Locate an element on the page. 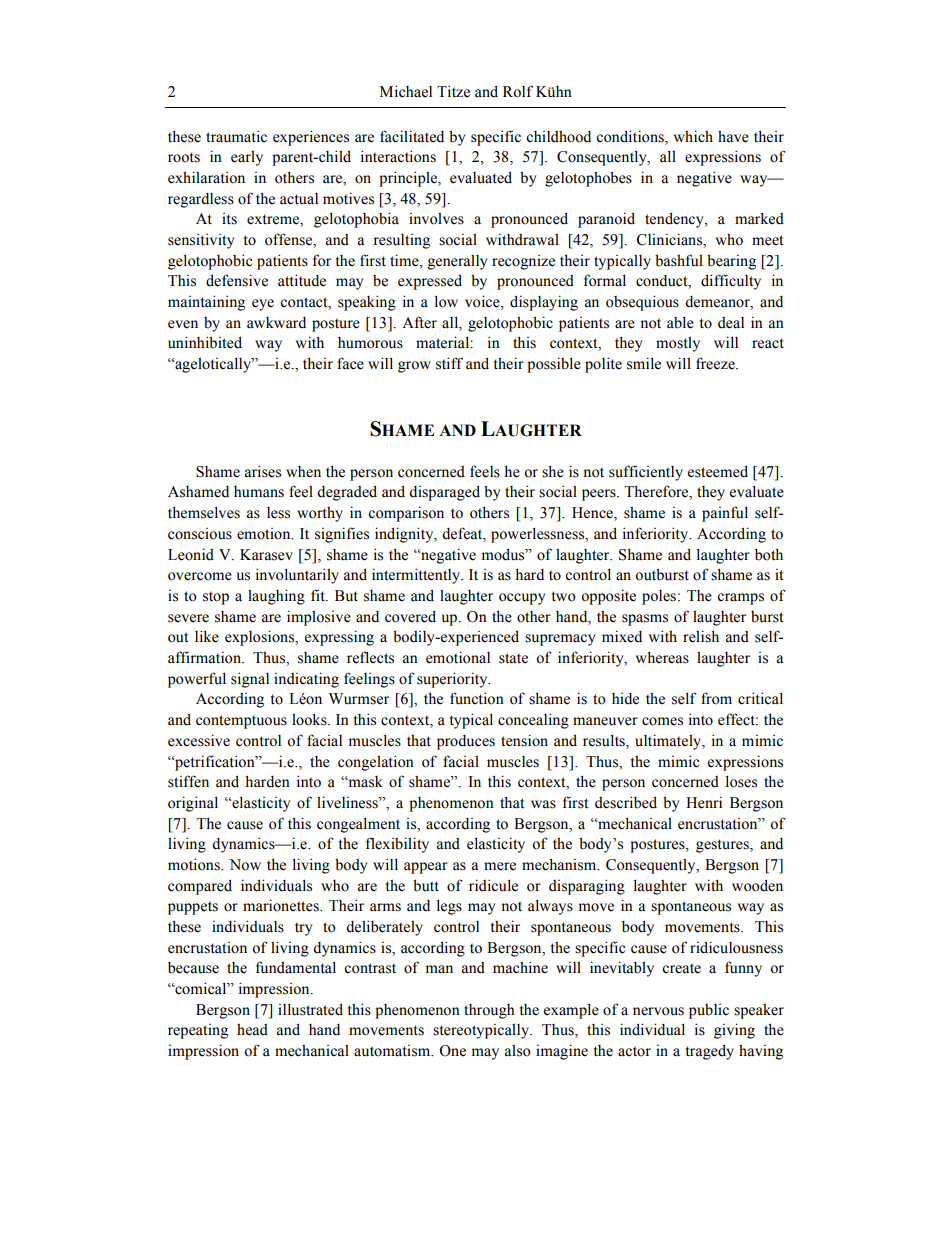 This image has width=952, height=1233. Henri is located at coordinates (704, 802).
